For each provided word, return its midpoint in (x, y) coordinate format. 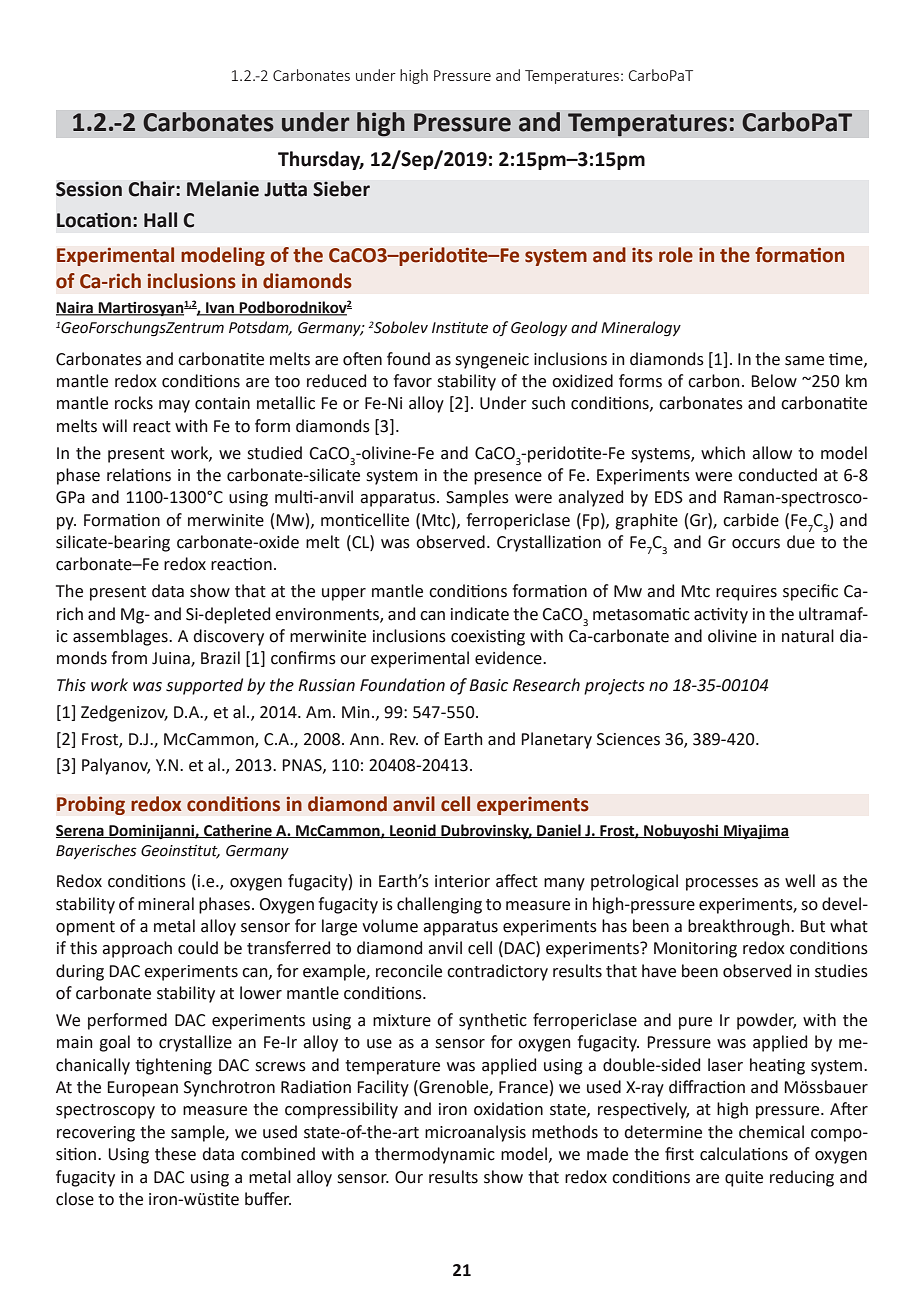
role (676, 255)
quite (744, 1179)
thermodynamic (435, 1155)
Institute (460, 328)
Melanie (223, 189)
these (175, 1154)
